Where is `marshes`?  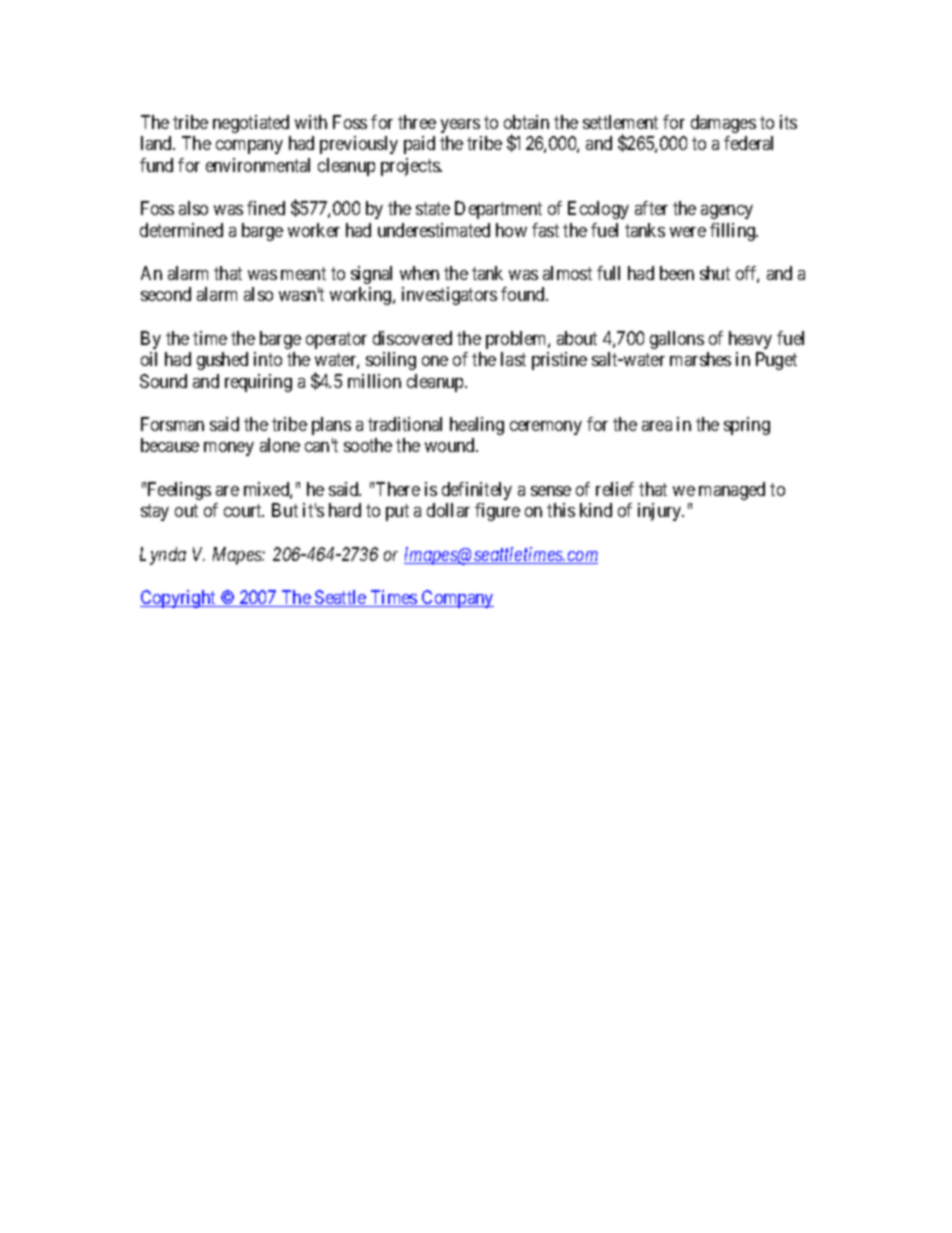
marshes is located at coordinates (700, 359).
